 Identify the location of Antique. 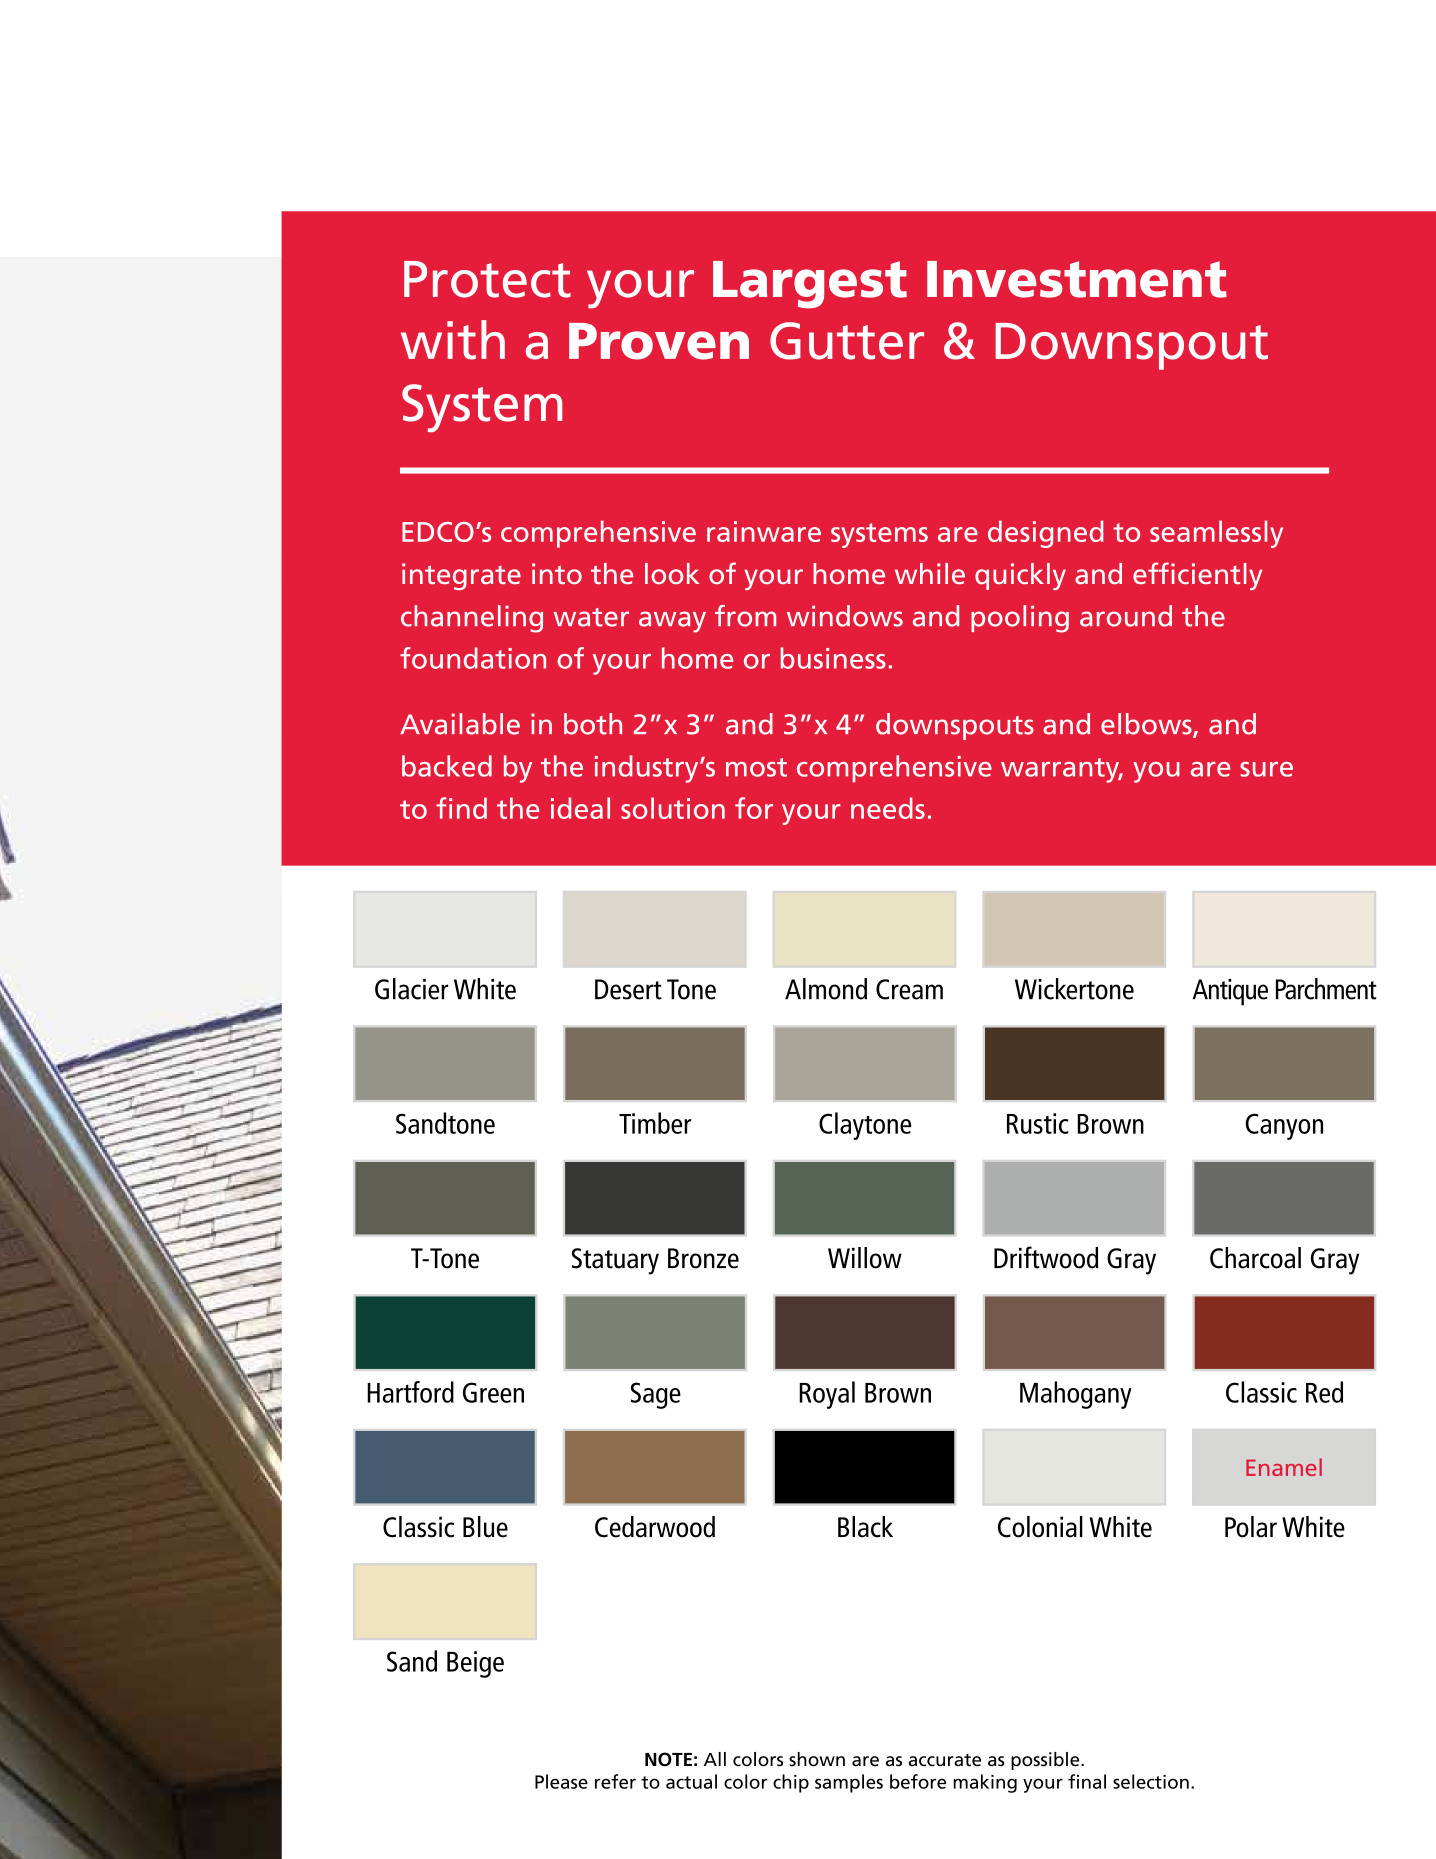
(1230, 992).
